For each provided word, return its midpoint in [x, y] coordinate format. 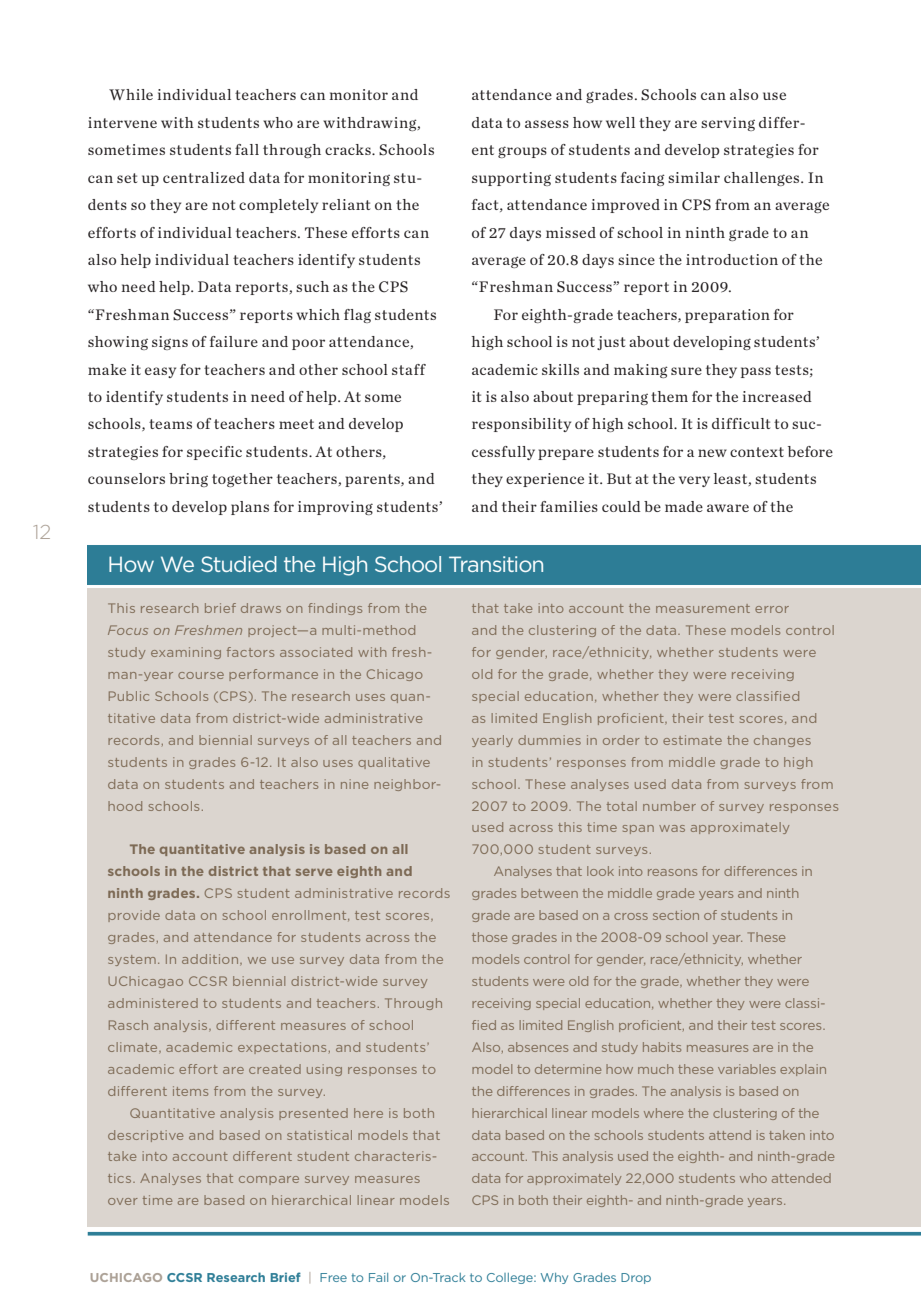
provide [134, 916]
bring [188, 480]
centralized [204, 177]
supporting [511, 179]
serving [728, 124]
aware [728, 508]
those [489, 937]
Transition [496, 564]
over [123, 1201]
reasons [672, 872]
